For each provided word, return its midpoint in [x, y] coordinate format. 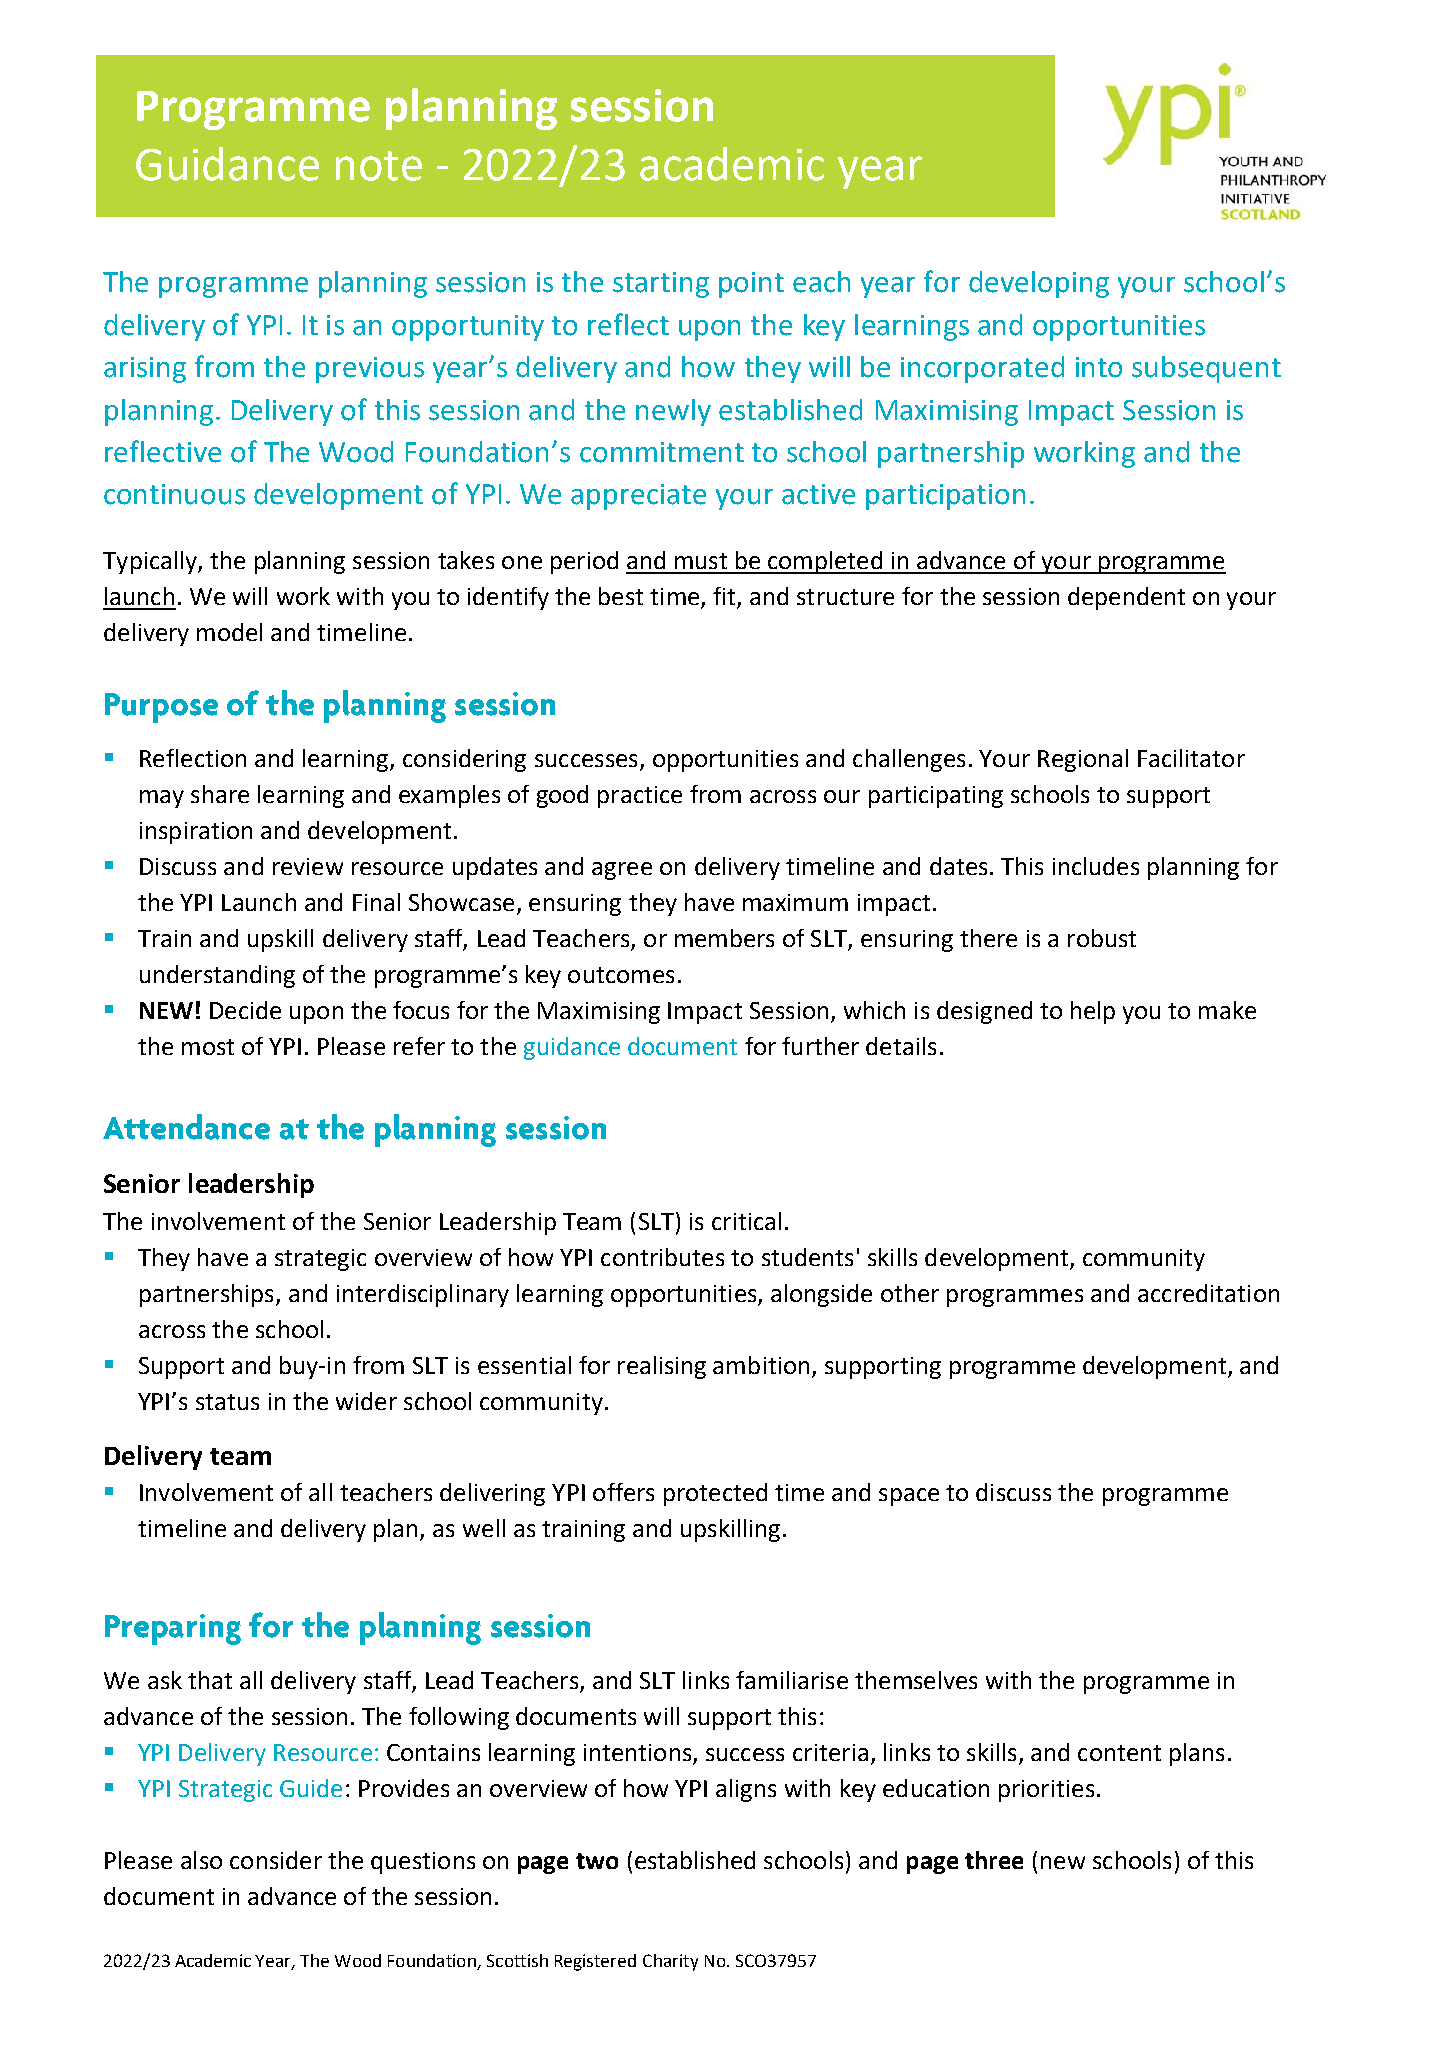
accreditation [1208, 1293]
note [379, 166]
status [227, 1402]
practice [640, 797]
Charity [670, 1962]
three [994, 1860]
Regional [1083, 760]
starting [661, 285]
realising [662, 1367]
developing [1039, 284]
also [201, 1860]
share [220, 794]
